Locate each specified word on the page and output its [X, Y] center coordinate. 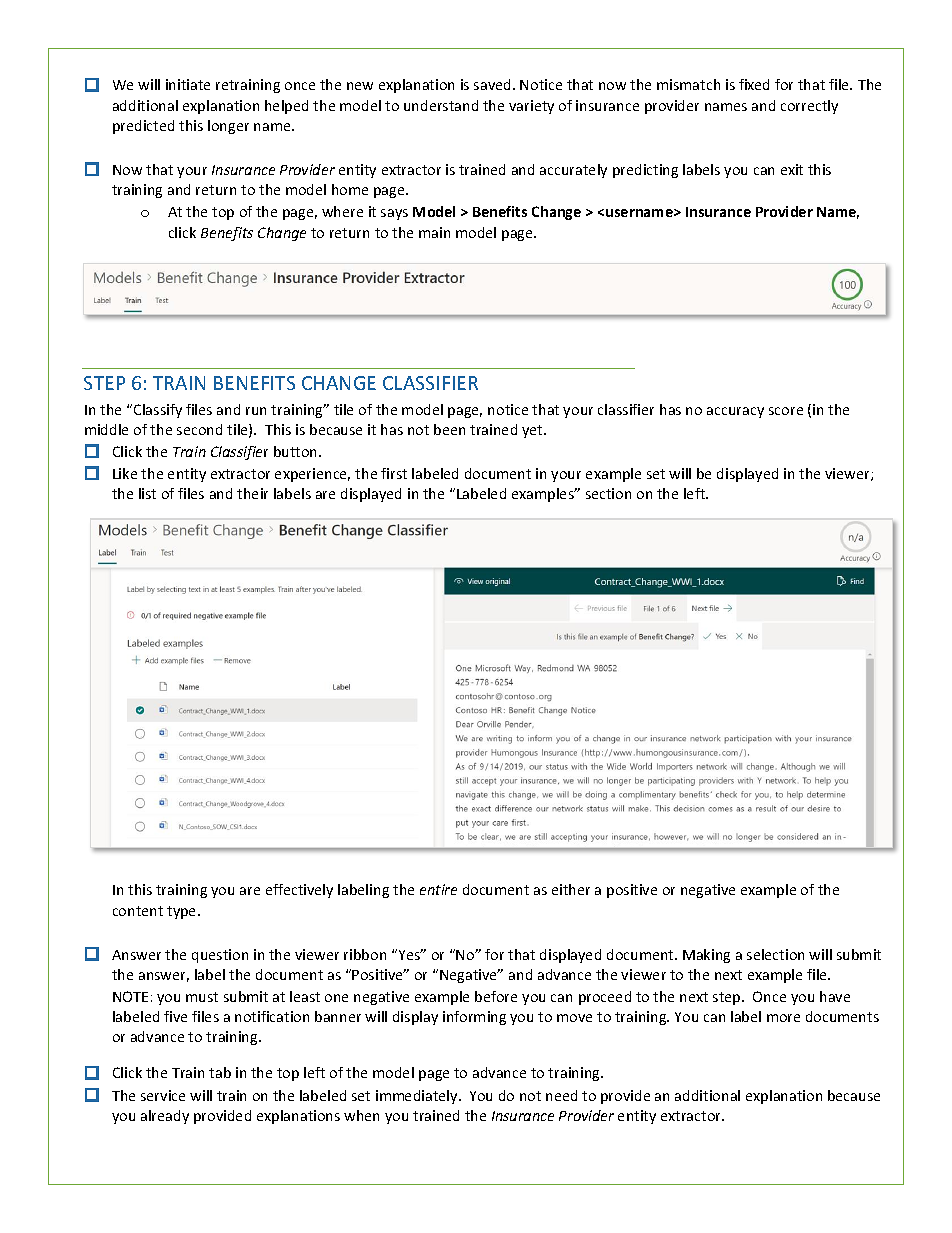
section [608, 493]
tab [220, 1072]
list [147, 493]
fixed [754, 84]
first [394, 473]
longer [228, 127]
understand [441, 105]
